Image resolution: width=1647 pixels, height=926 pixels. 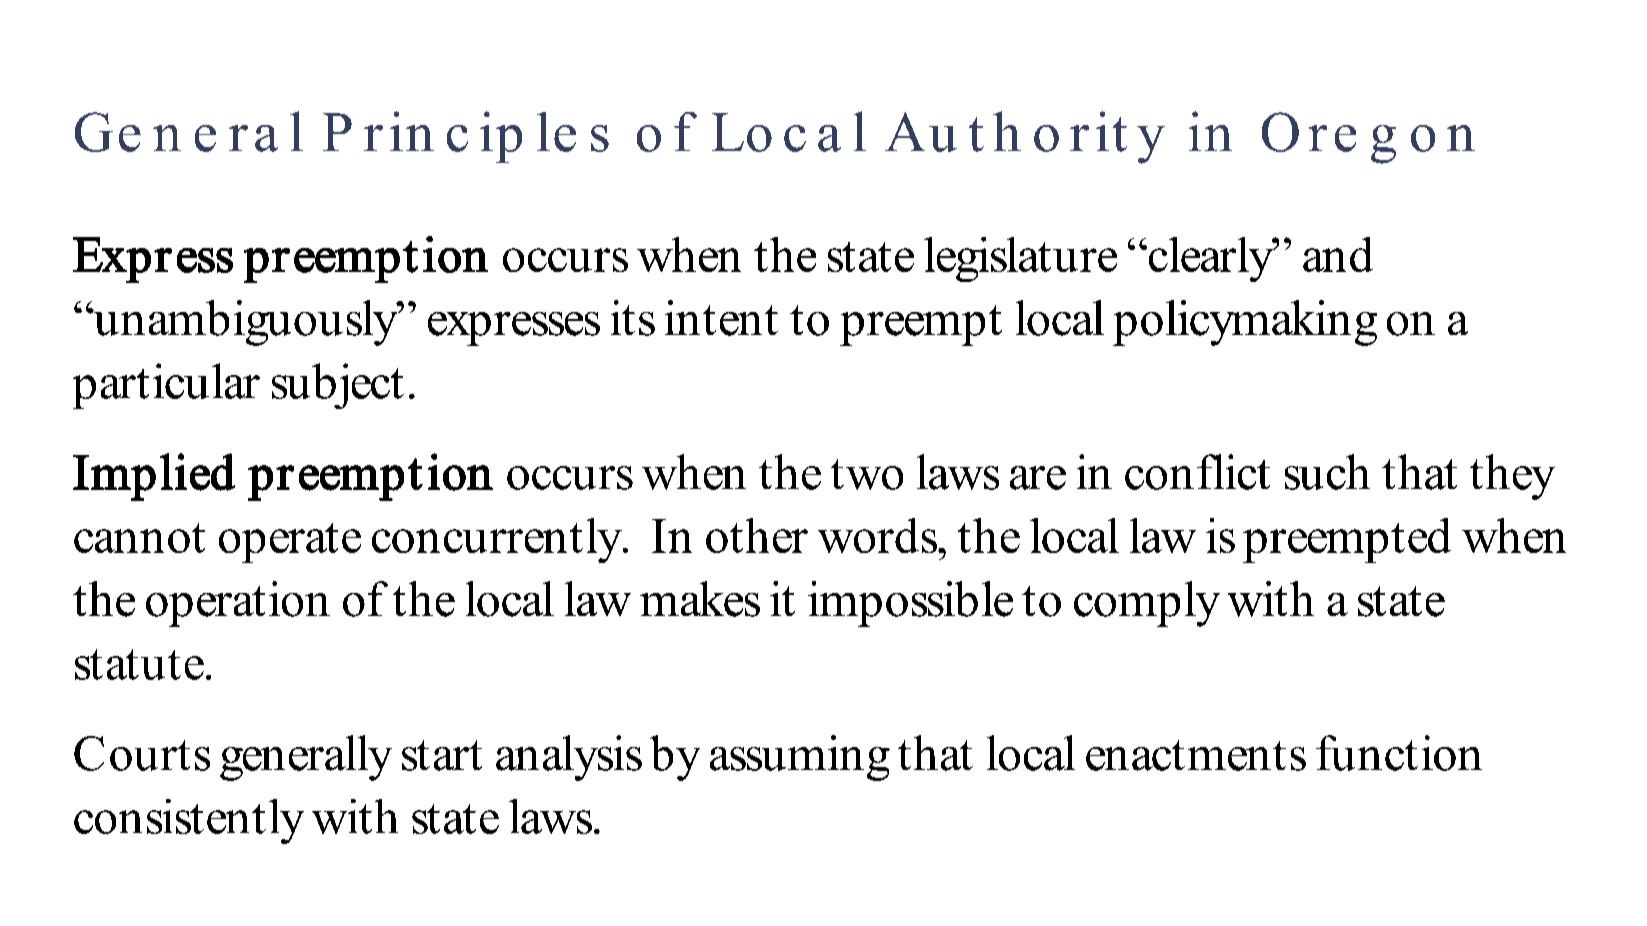 I want to click on assuming, so click(x=800, y=758).
